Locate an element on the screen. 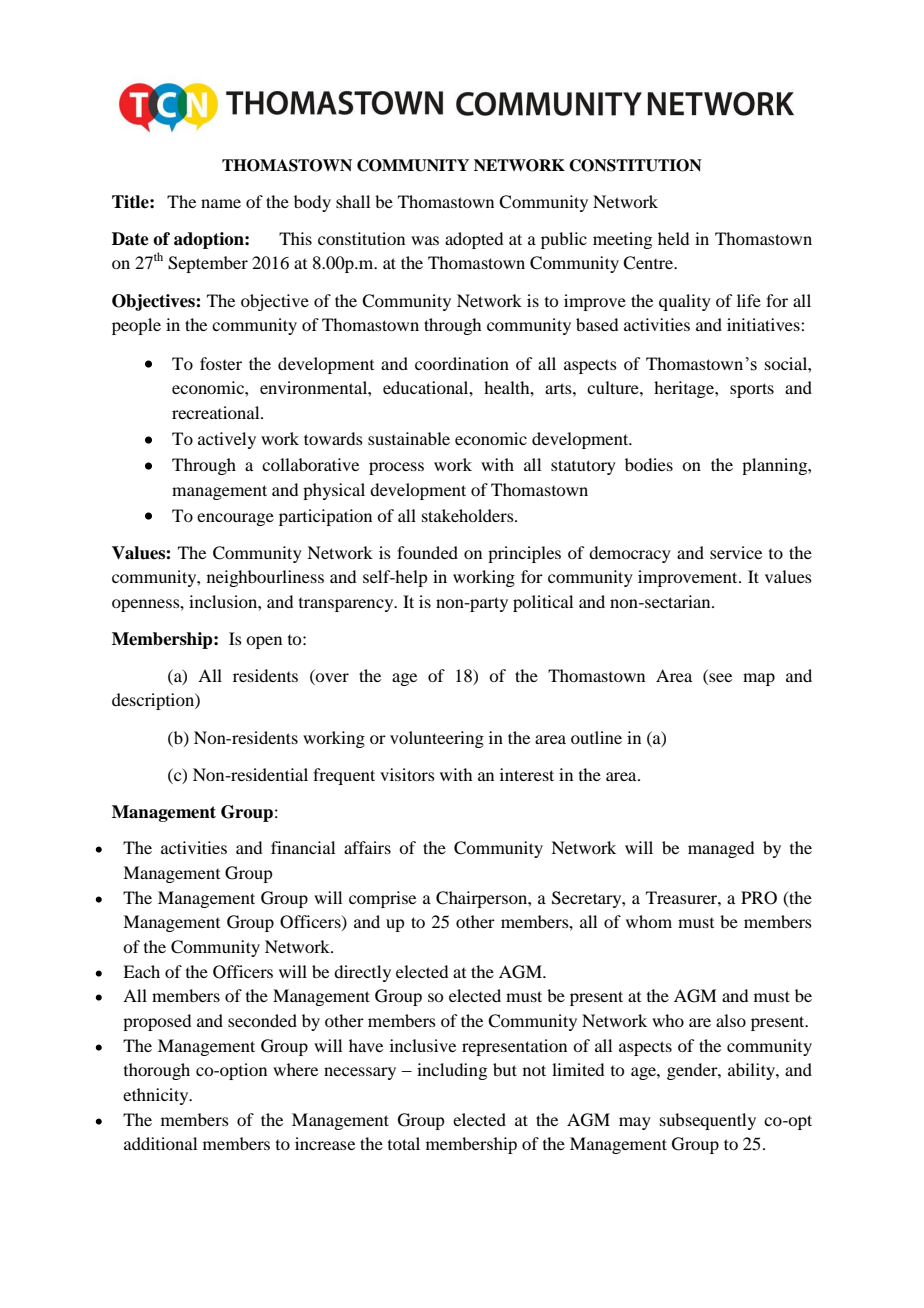  frequent is located at coordinates (344, 776).
